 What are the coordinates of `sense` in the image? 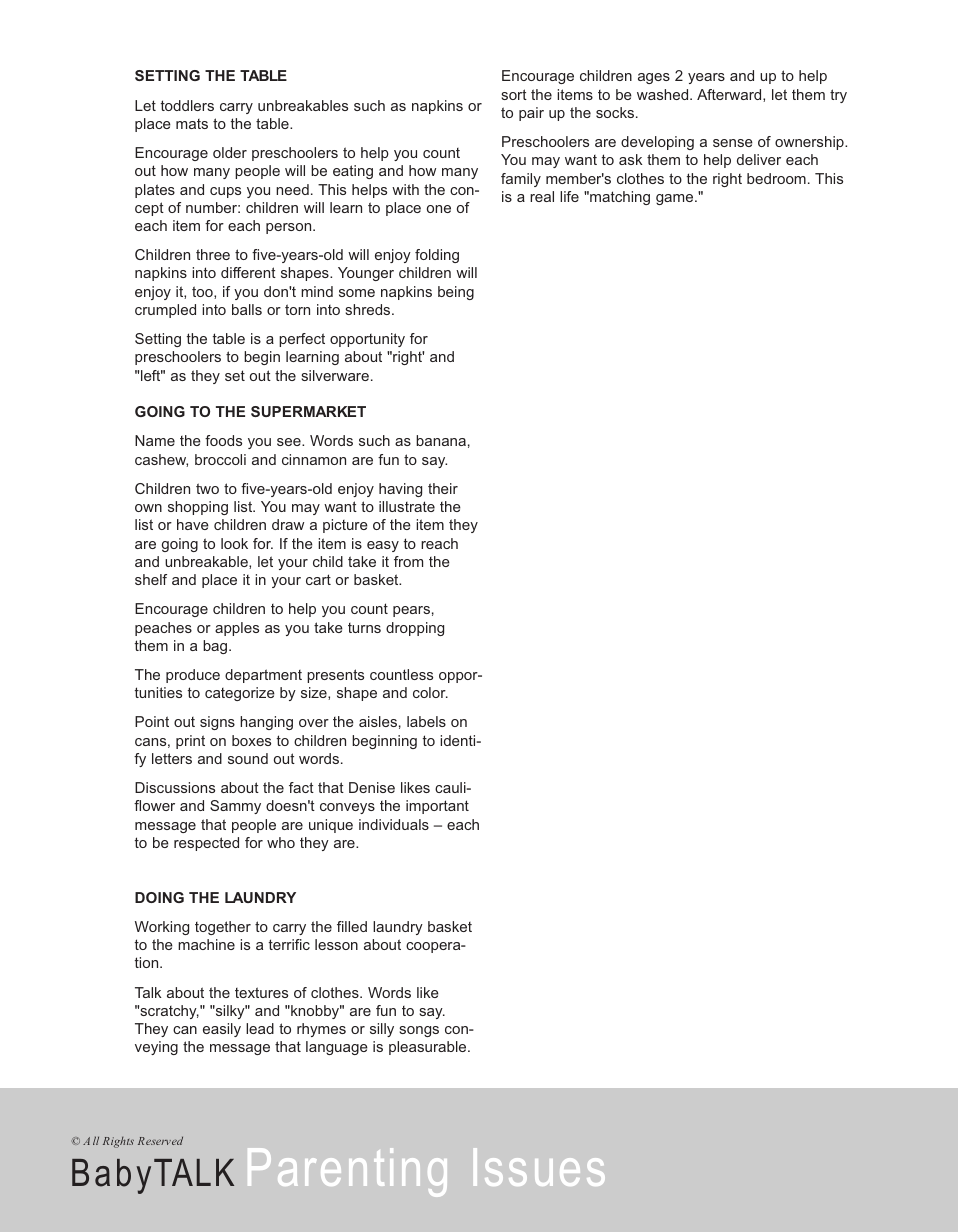 It's located at (733, 143).
